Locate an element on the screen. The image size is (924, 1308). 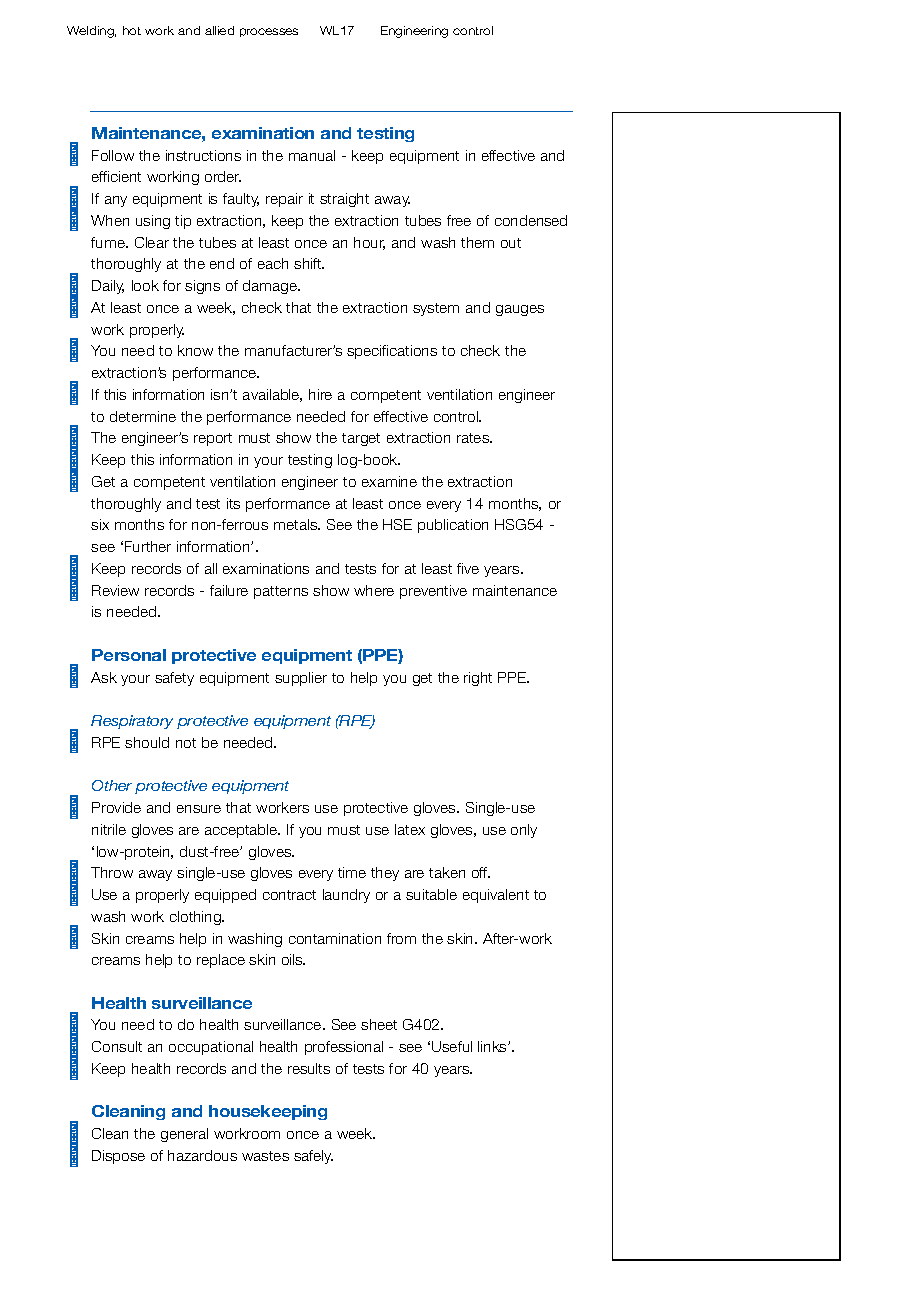
processes is located at coordinates (269, 32).
